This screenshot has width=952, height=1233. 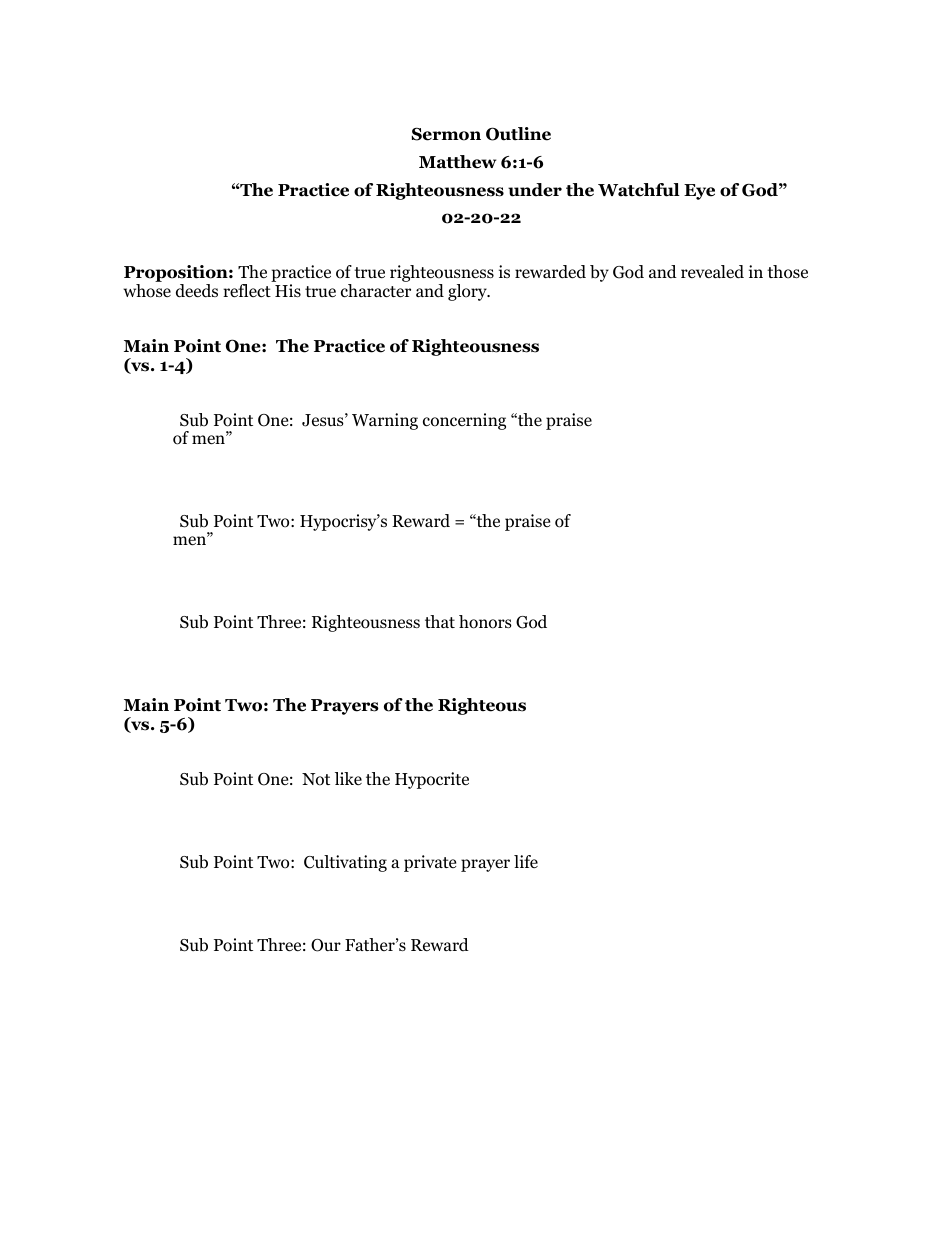 I want to click on reflect, so click(x=247, y=291).
